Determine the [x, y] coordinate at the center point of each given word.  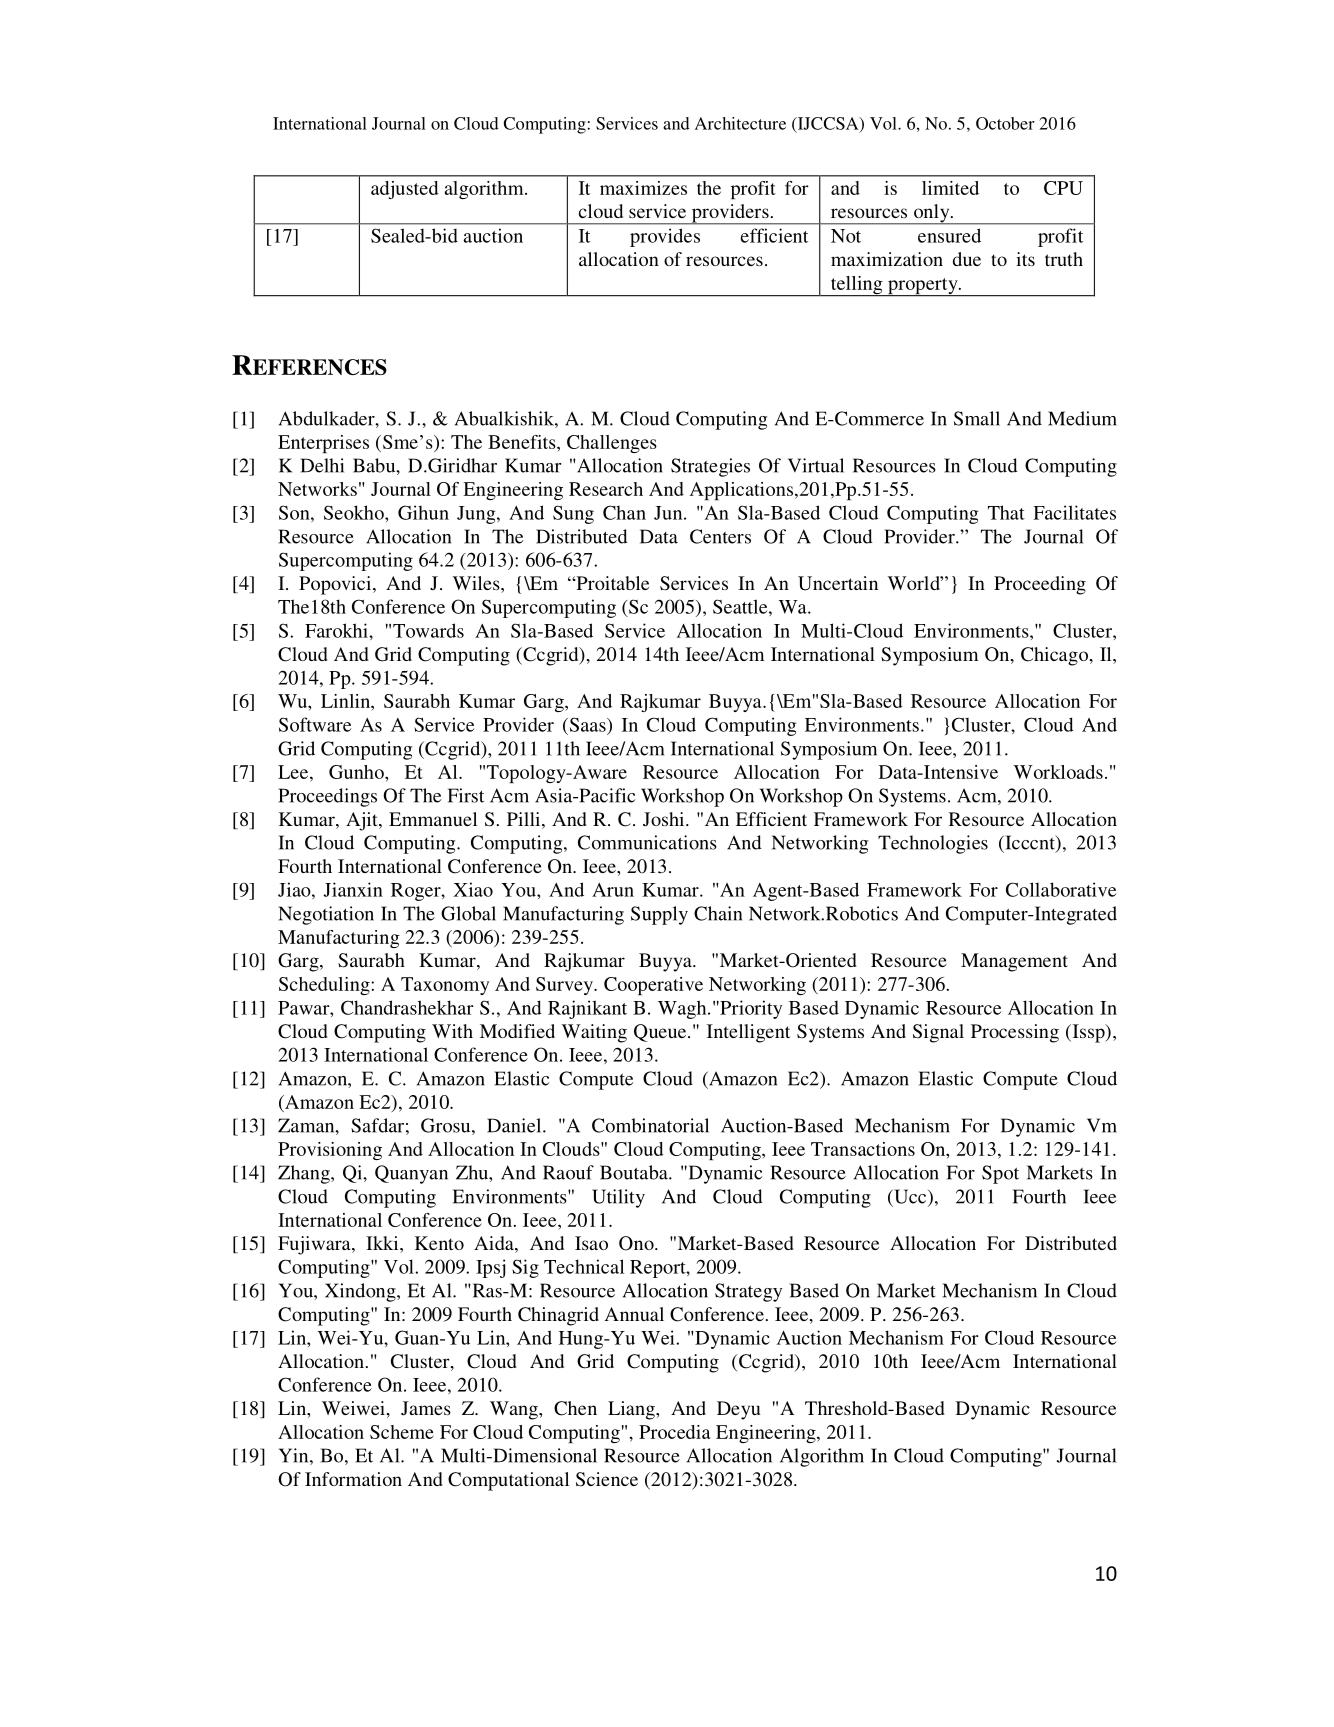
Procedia [675, 1432]
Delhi [322, 465]
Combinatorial [650, 1125]
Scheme [402, 1432]
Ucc [910, 1197]
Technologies [933, 844]
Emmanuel [433, 819]
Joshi [665, 819]
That [1006, 512]
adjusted [405, 190]
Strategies [710, 467]
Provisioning [330, 1151]
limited [950, 188]
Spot [1000, 1174]
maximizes [643, 188]
